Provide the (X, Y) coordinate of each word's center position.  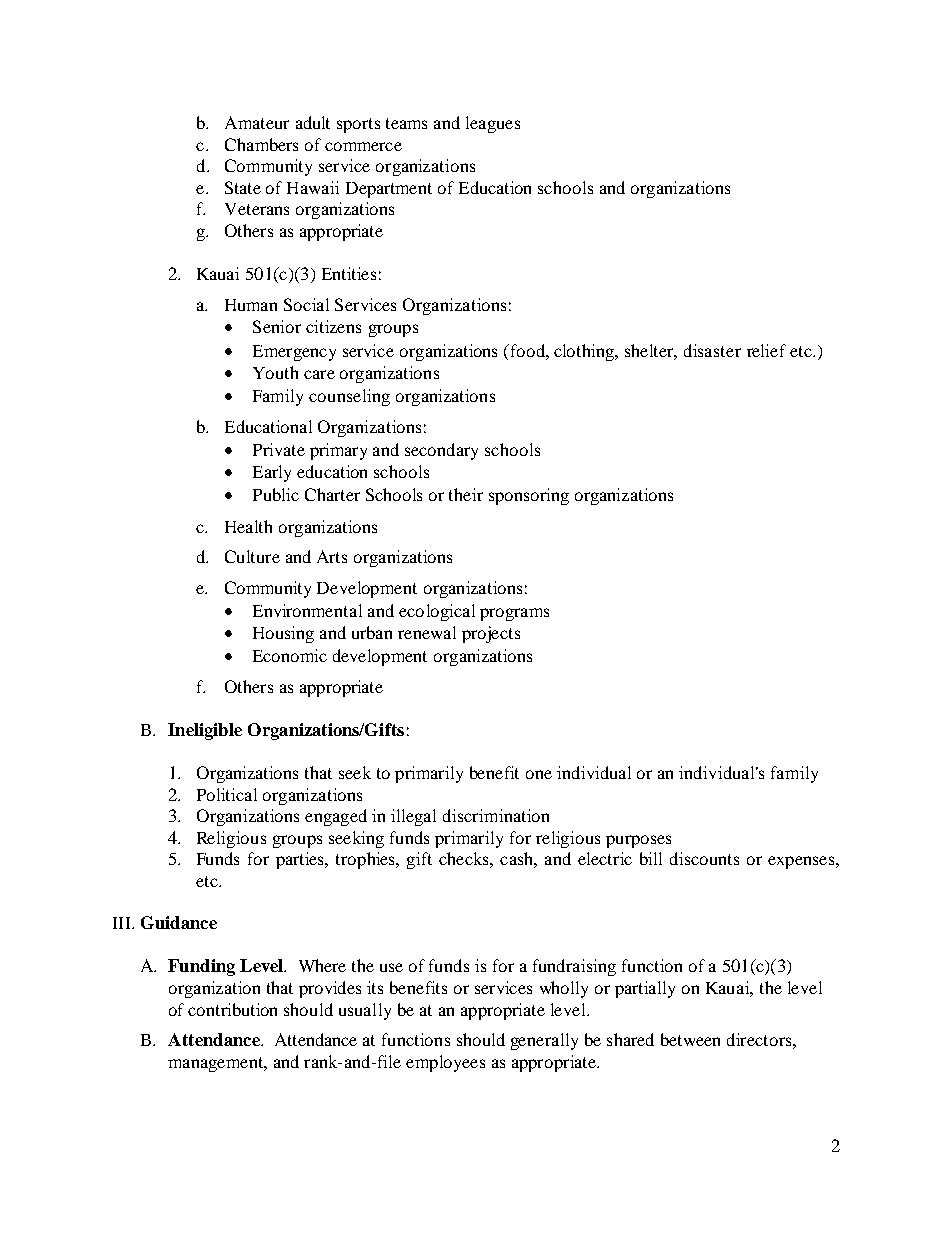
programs (514, 614)
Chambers (261, 144)
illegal (413, 817)
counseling (349, 397)
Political (227, 794)
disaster (712, 350)
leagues (493, 124)
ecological (437, 612)
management (216, 1064)
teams (406, 123)
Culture (252, 556)
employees (445, 1063)
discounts (704, 858)
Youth (275, 372)
